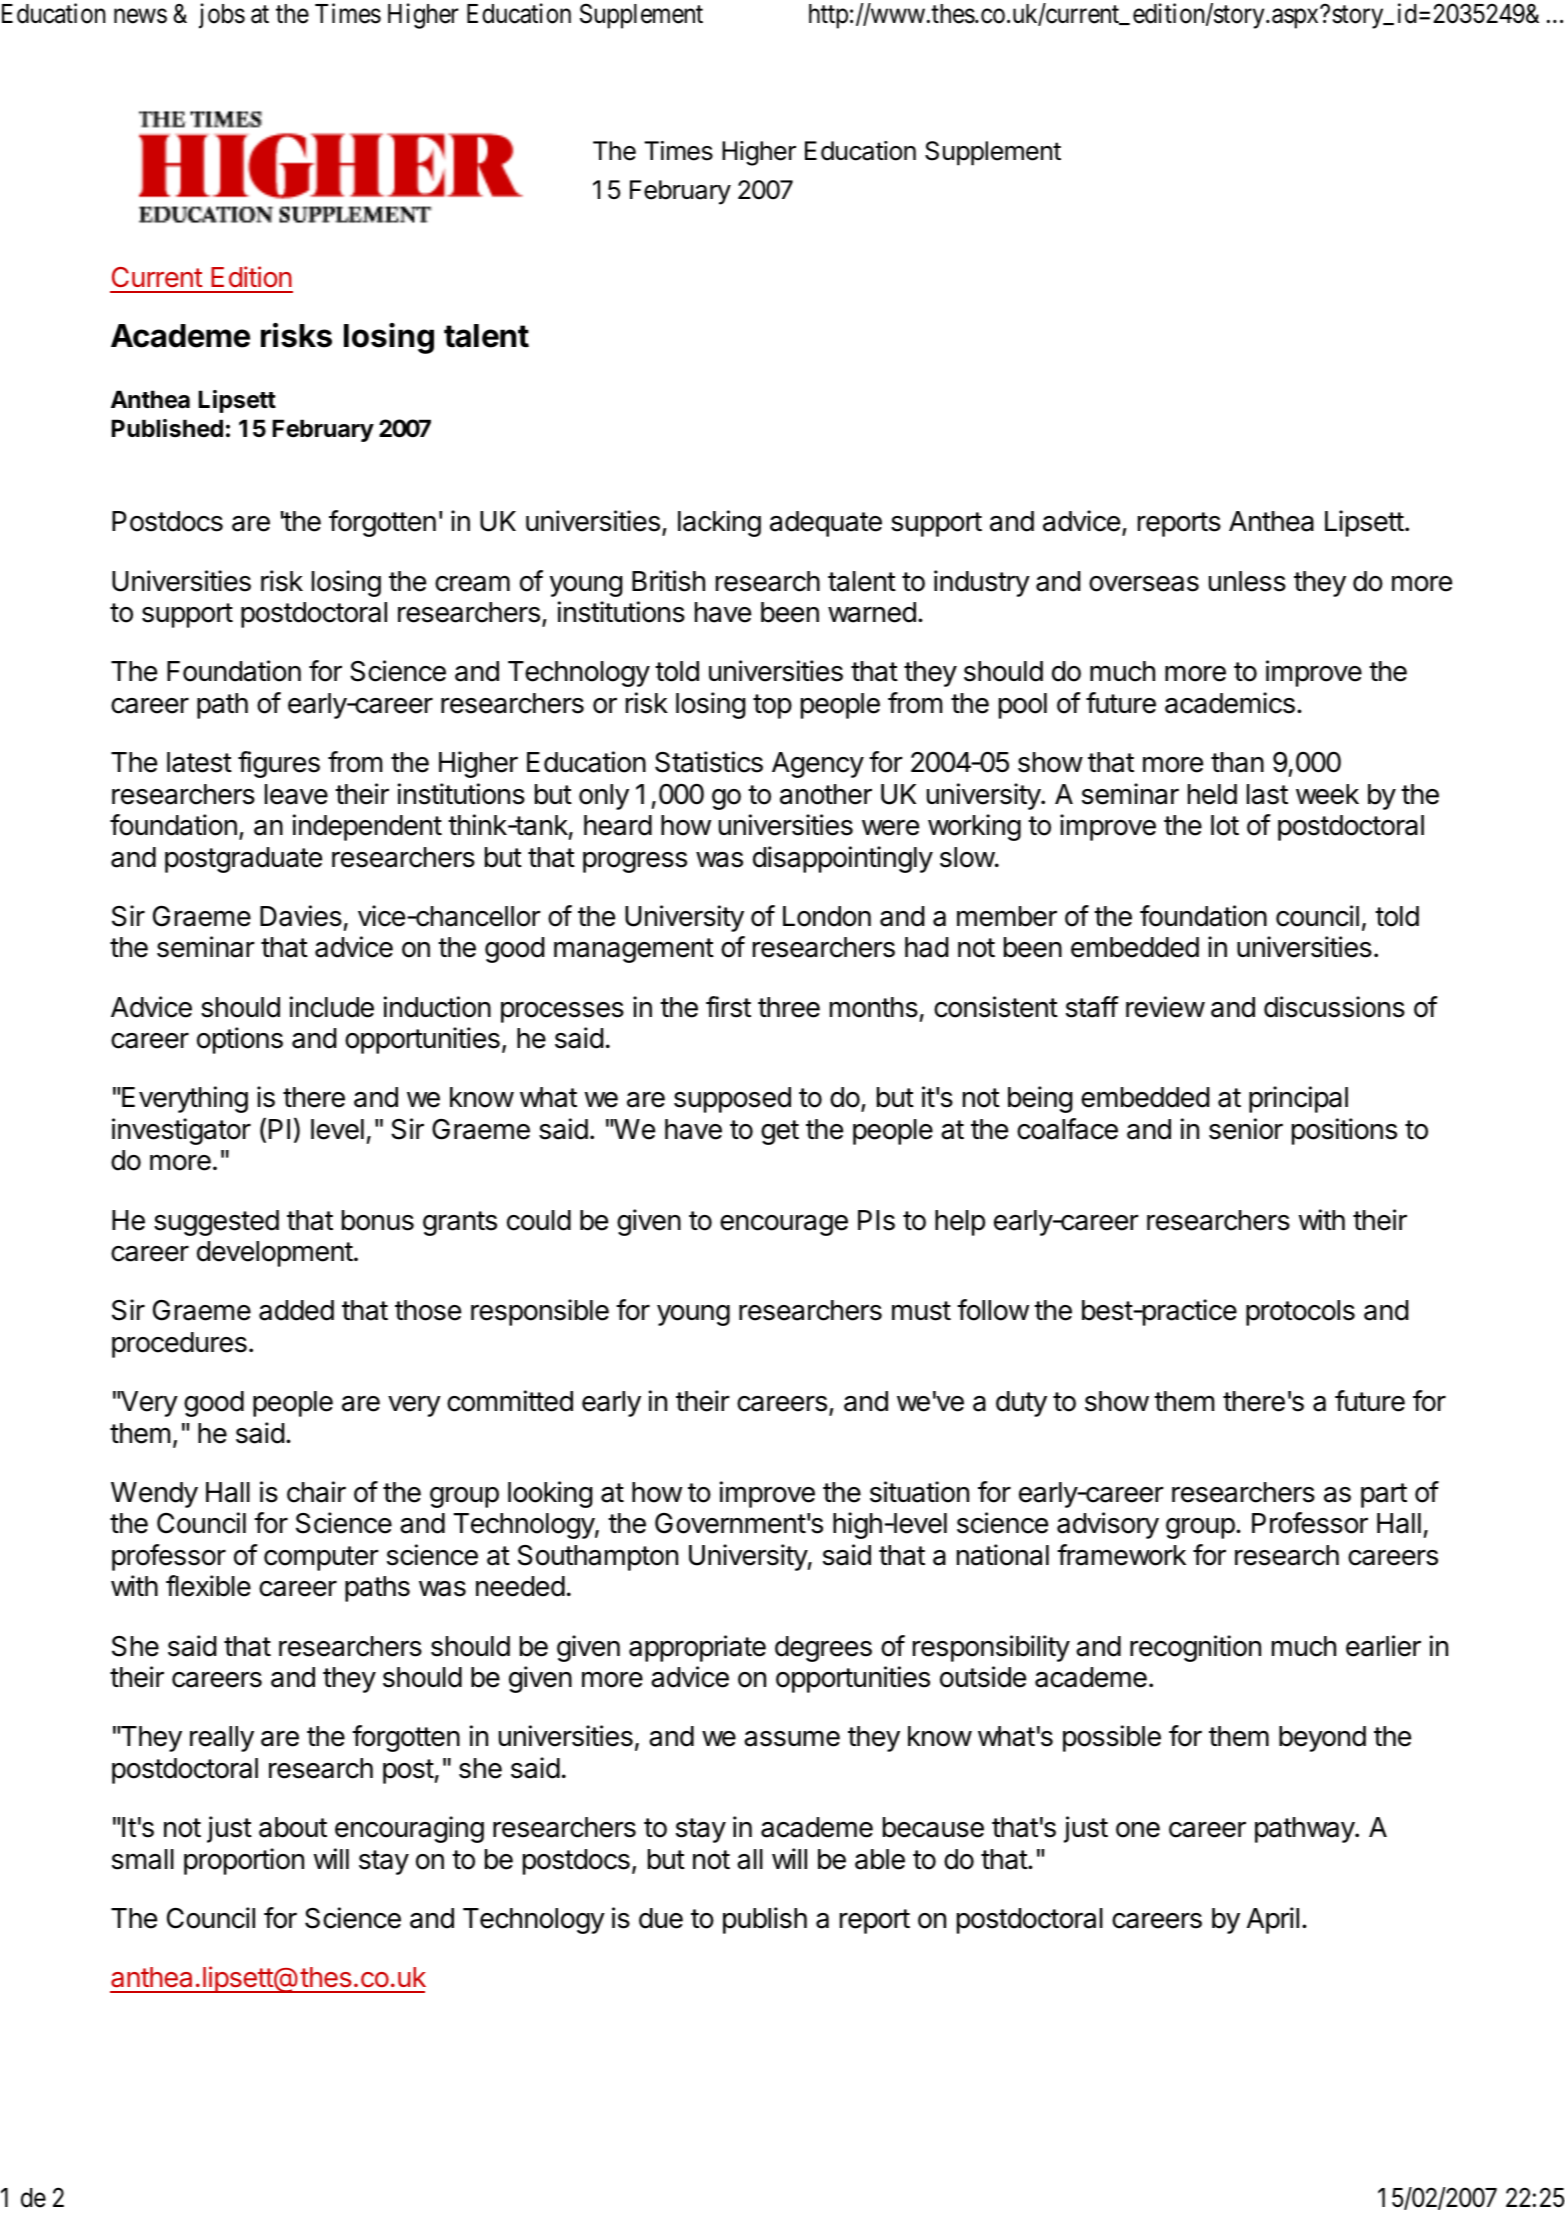  I want to click on unless, so click(1247, 581).
